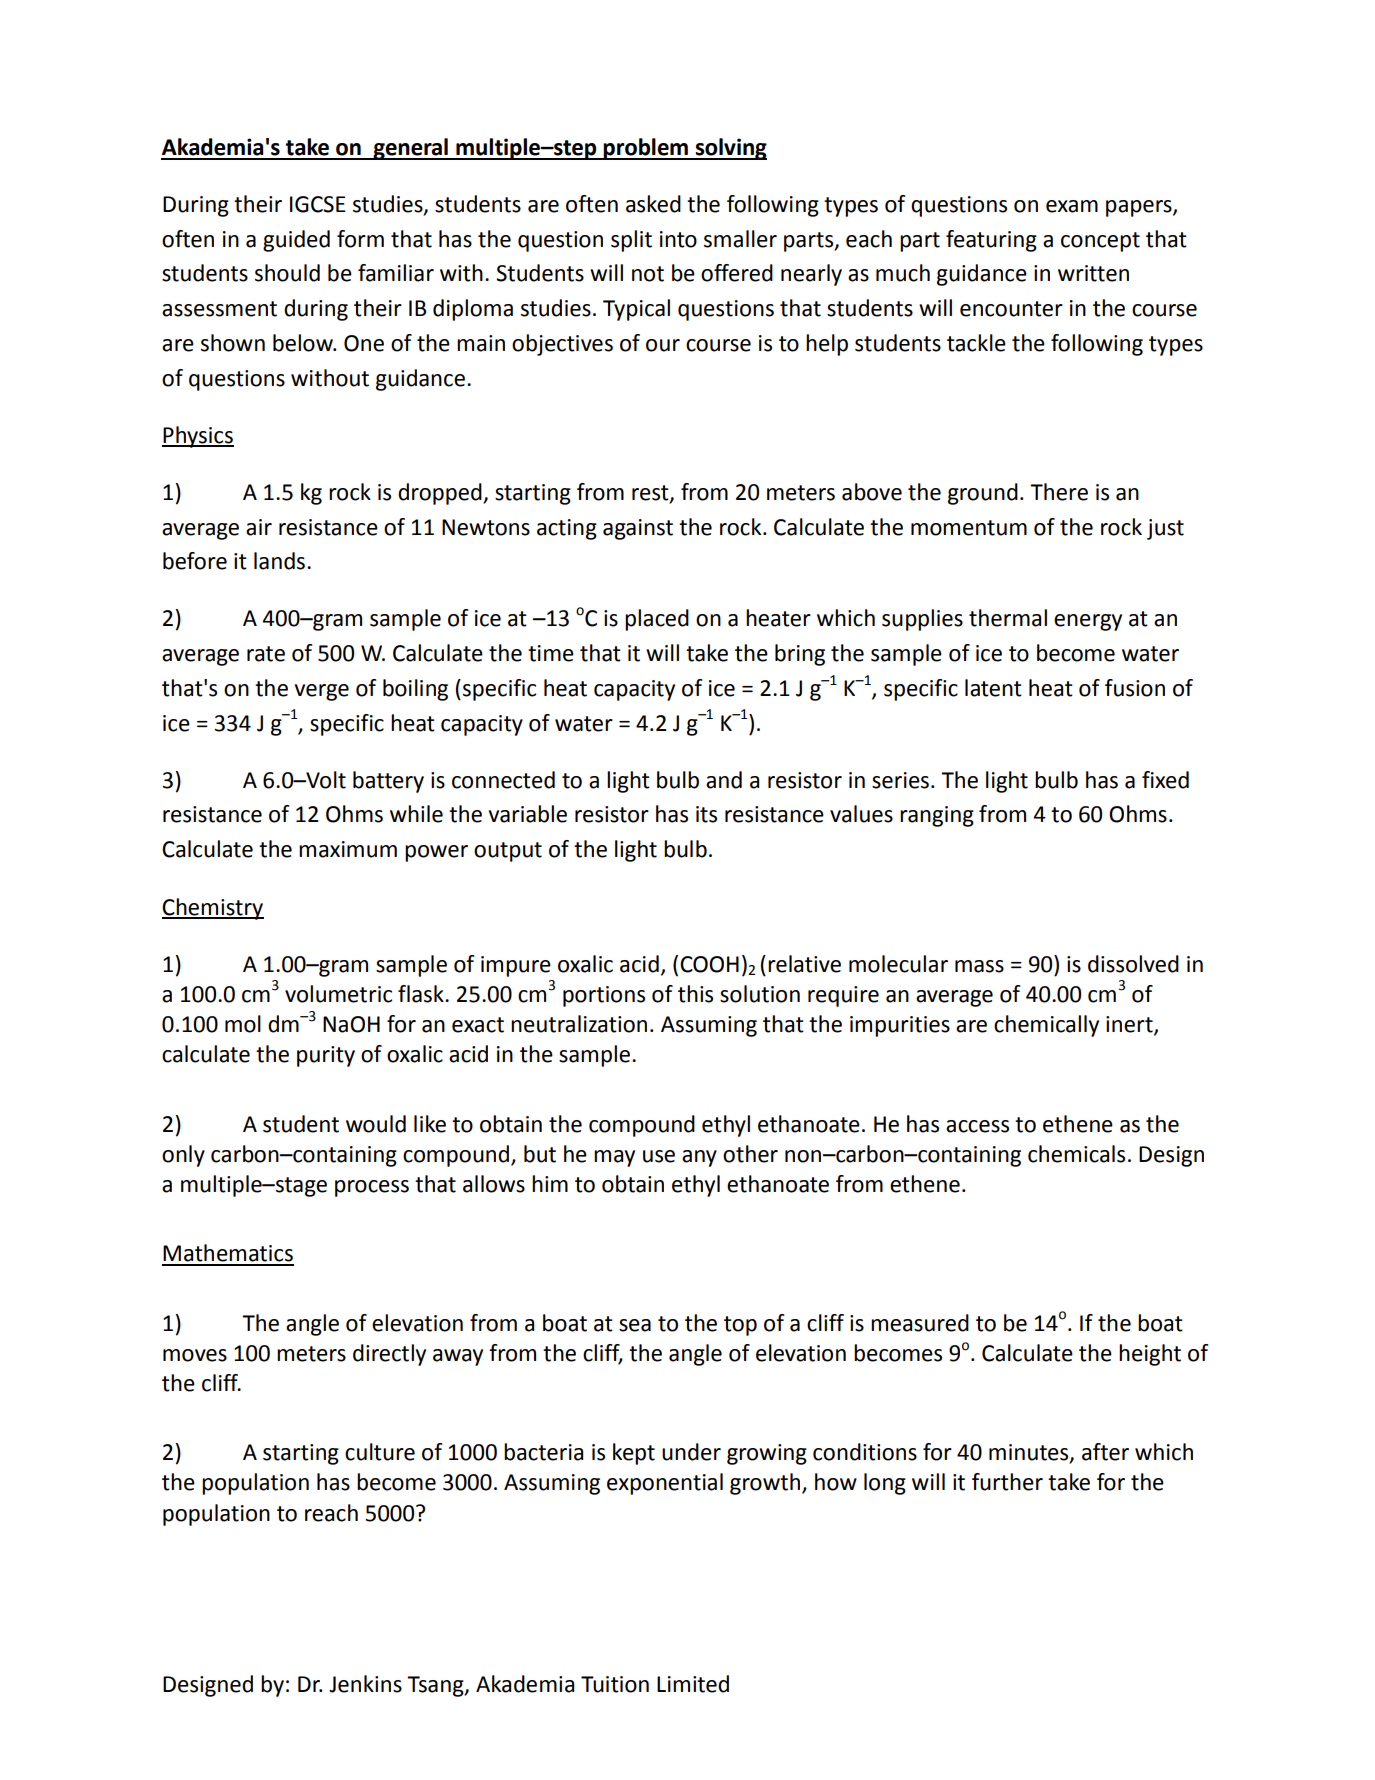 The image size is (1375, 1780). I want to click on further, so click(1007, 1482).
